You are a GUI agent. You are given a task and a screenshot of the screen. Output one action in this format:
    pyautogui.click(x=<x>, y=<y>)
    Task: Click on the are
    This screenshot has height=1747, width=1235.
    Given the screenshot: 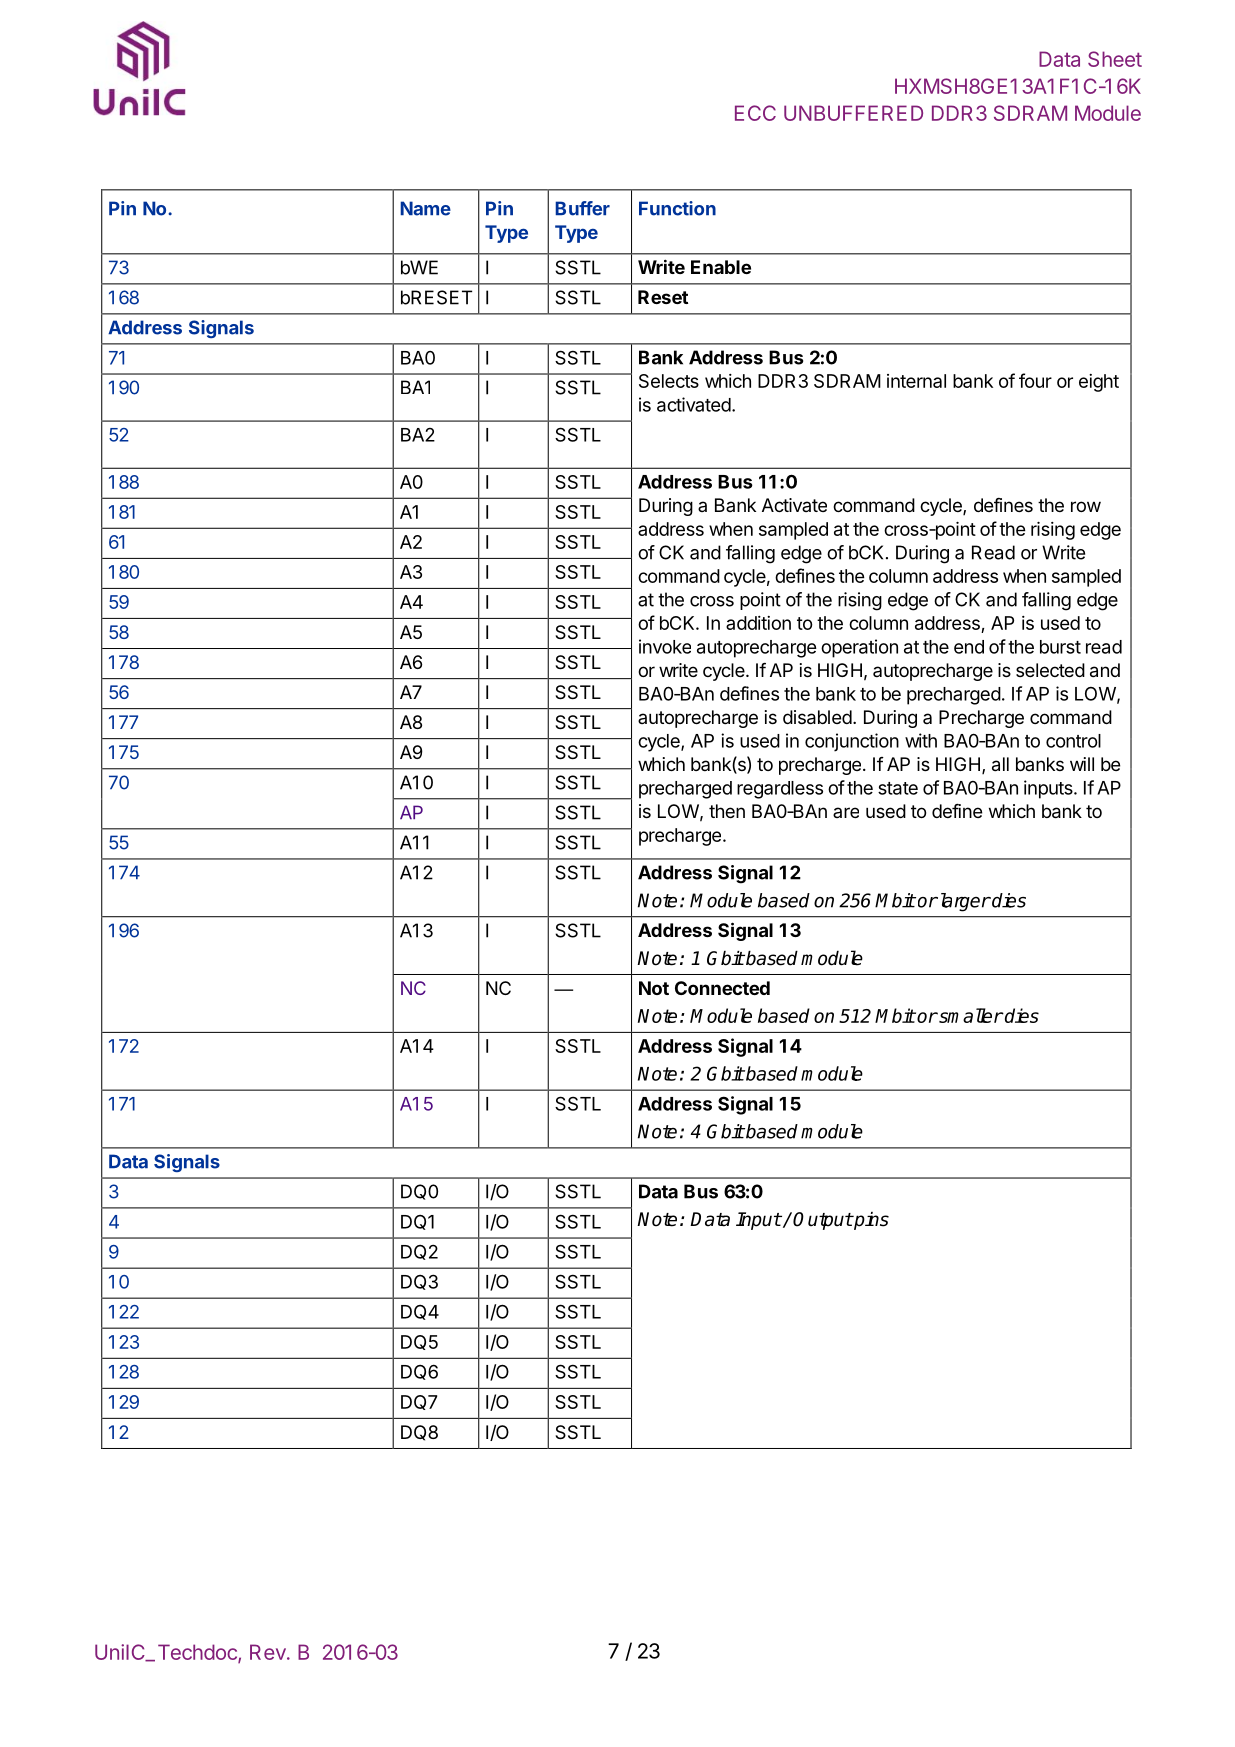 What is the action you would take?
    pyautogui.click(x=846, y=812)
